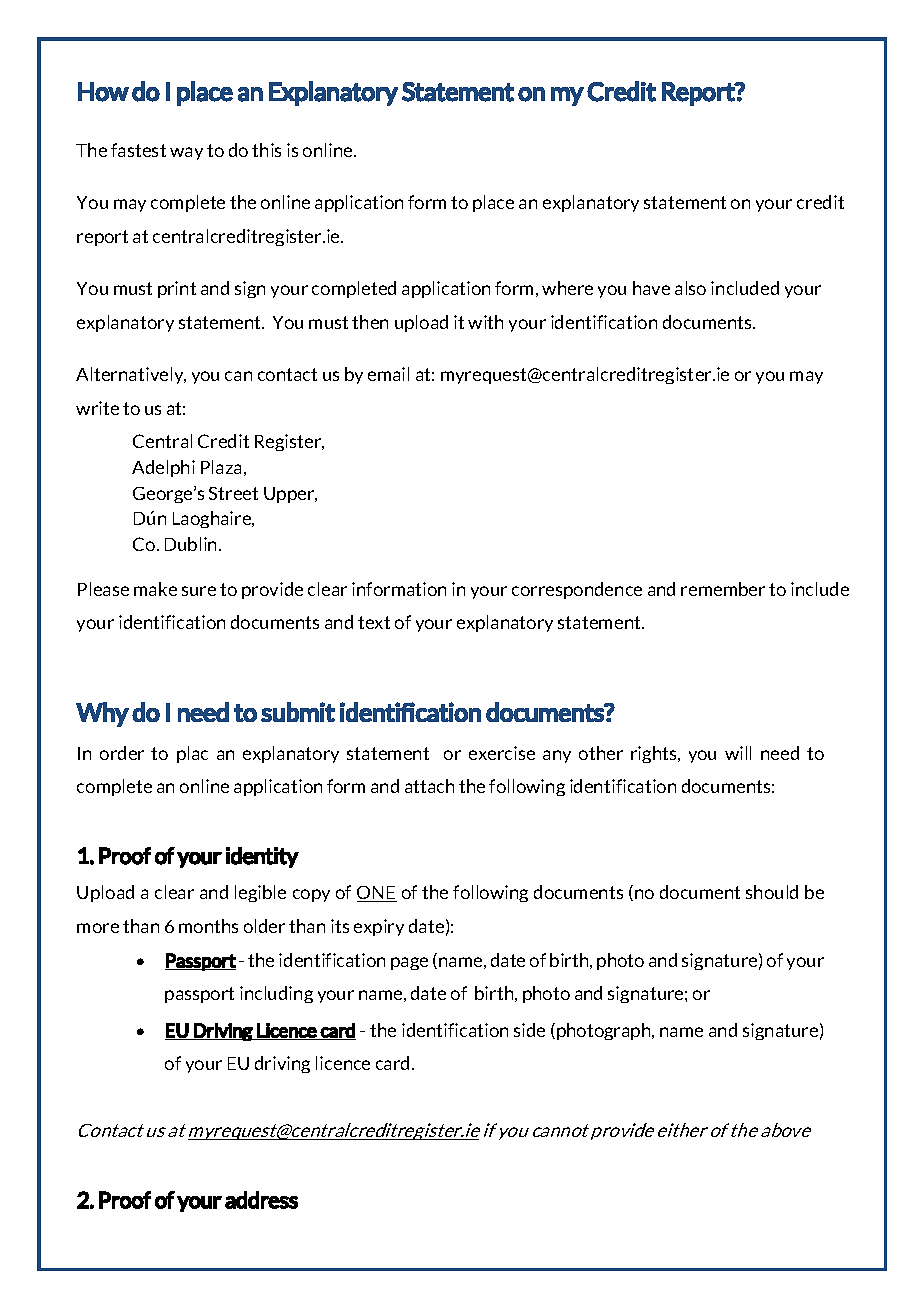 This page has height=1308, width=924. What do you see at coordinates (208, 926) in the page?
I see `months` at bounding box center [208, 926].
